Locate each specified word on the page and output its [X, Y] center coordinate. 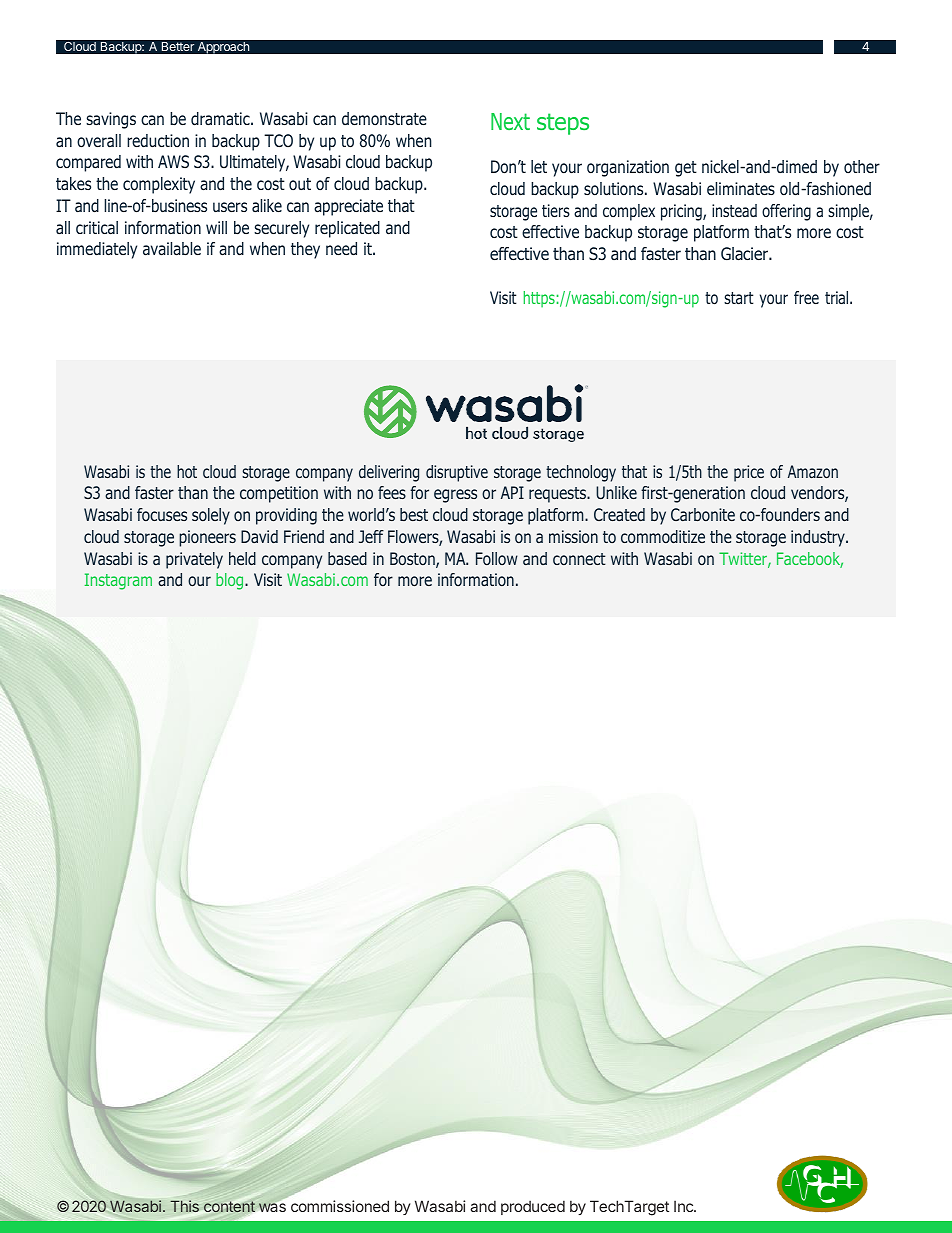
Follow [497, 558]
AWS [173, 161]
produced [533, 1207]
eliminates [741, 188]
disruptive [457, 473]
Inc [684, 1206]
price [749, 473]
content [230, 1208]
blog [231, 581]
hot [187, 471]
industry [819, 538]
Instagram [118, 581]
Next [510, 121]
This [184, 1206]
